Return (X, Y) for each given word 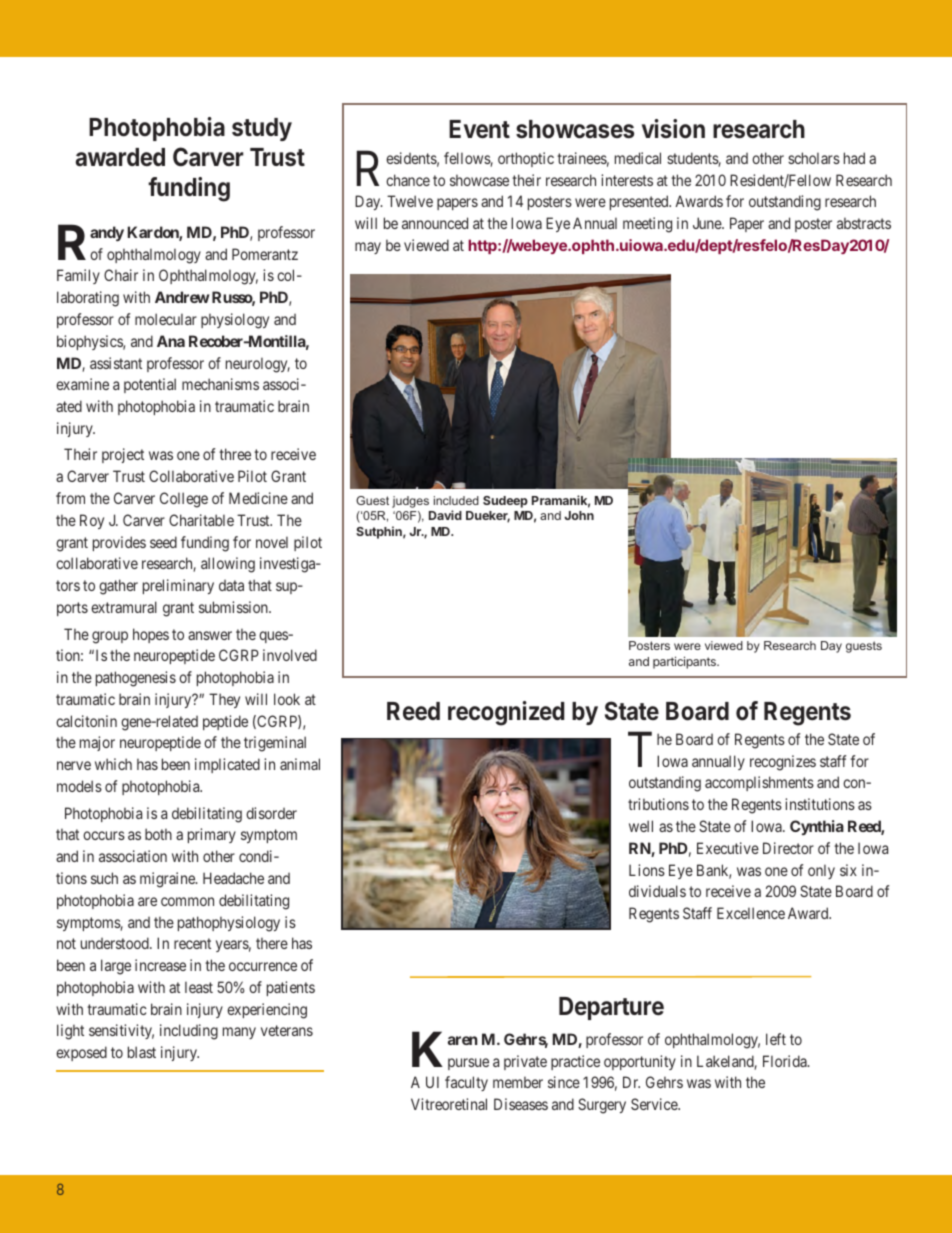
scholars (814, 158)
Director (788, 848)
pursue (468, 1064)
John (579, 515)
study (262, 129)
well (641, 826)
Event (479, 129)
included (456, 500)
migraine (168, 880)
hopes (151, 635)
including (189, 1032)
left (776, 1039)
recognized (506, 713)
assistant (116, 363)
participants (685, 662)
